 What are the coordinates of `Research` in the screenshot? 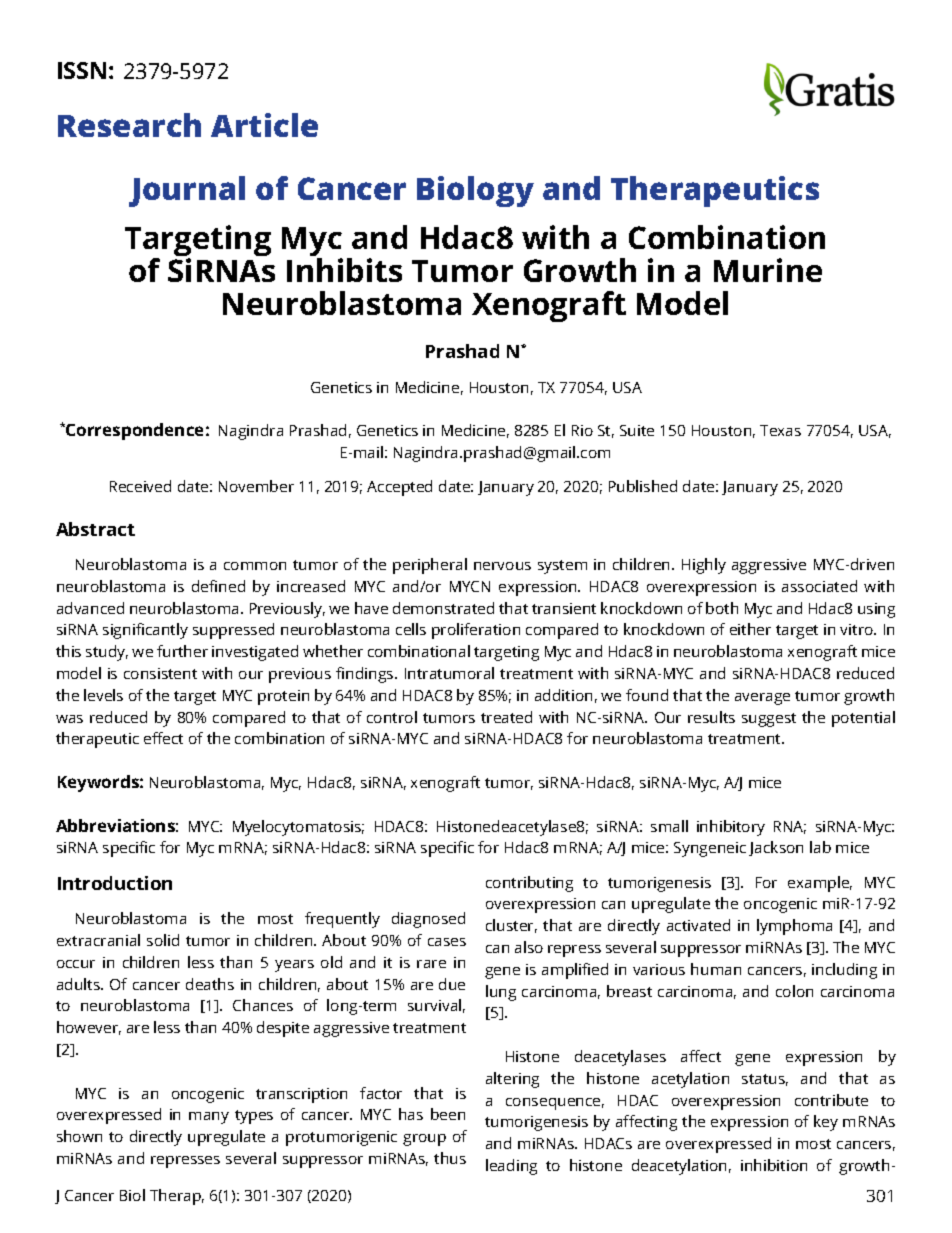 It's located at (129, 125).
